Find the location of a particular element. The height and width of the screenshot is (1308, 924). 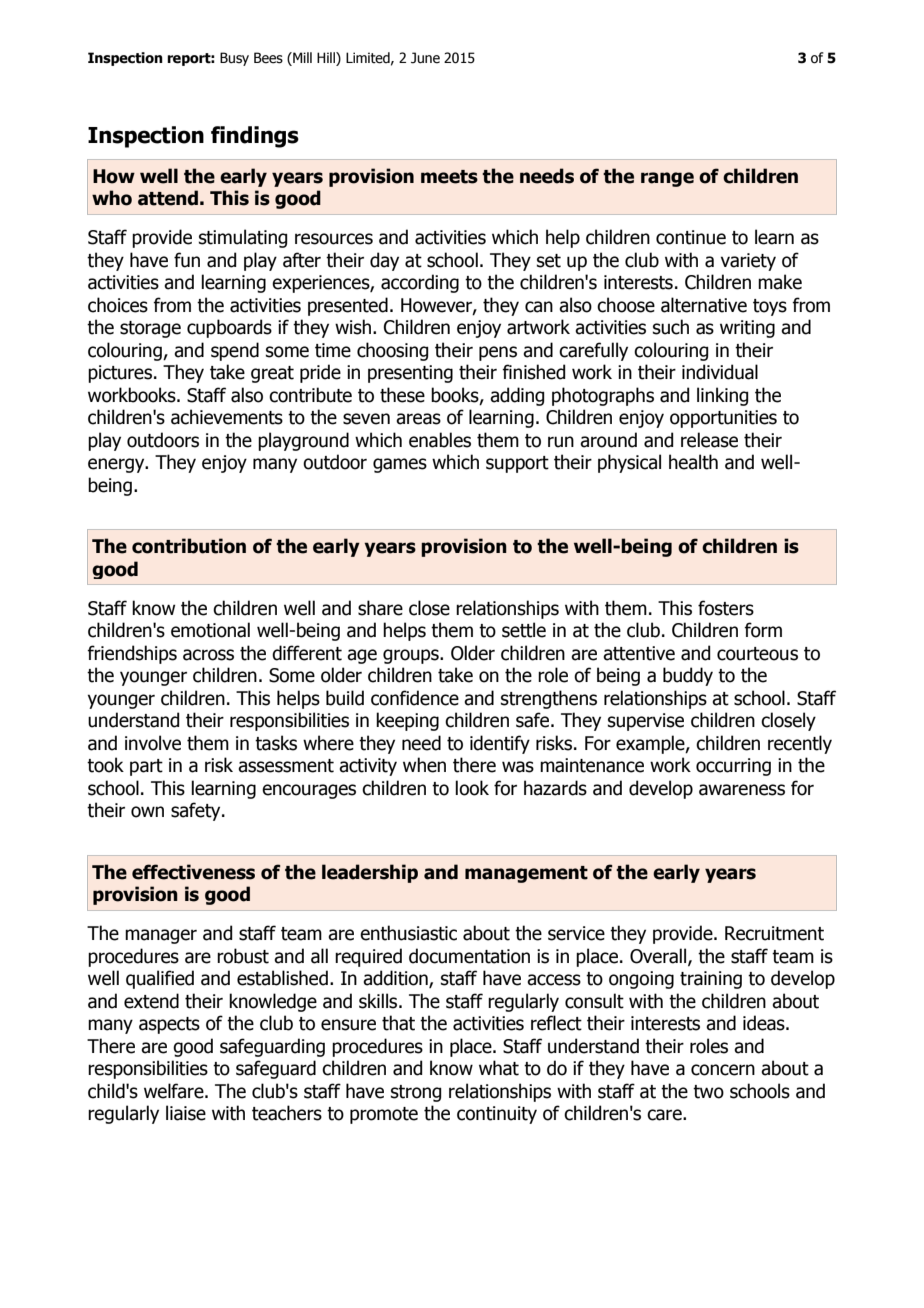

fosters is located at coordinates (726, 608).
